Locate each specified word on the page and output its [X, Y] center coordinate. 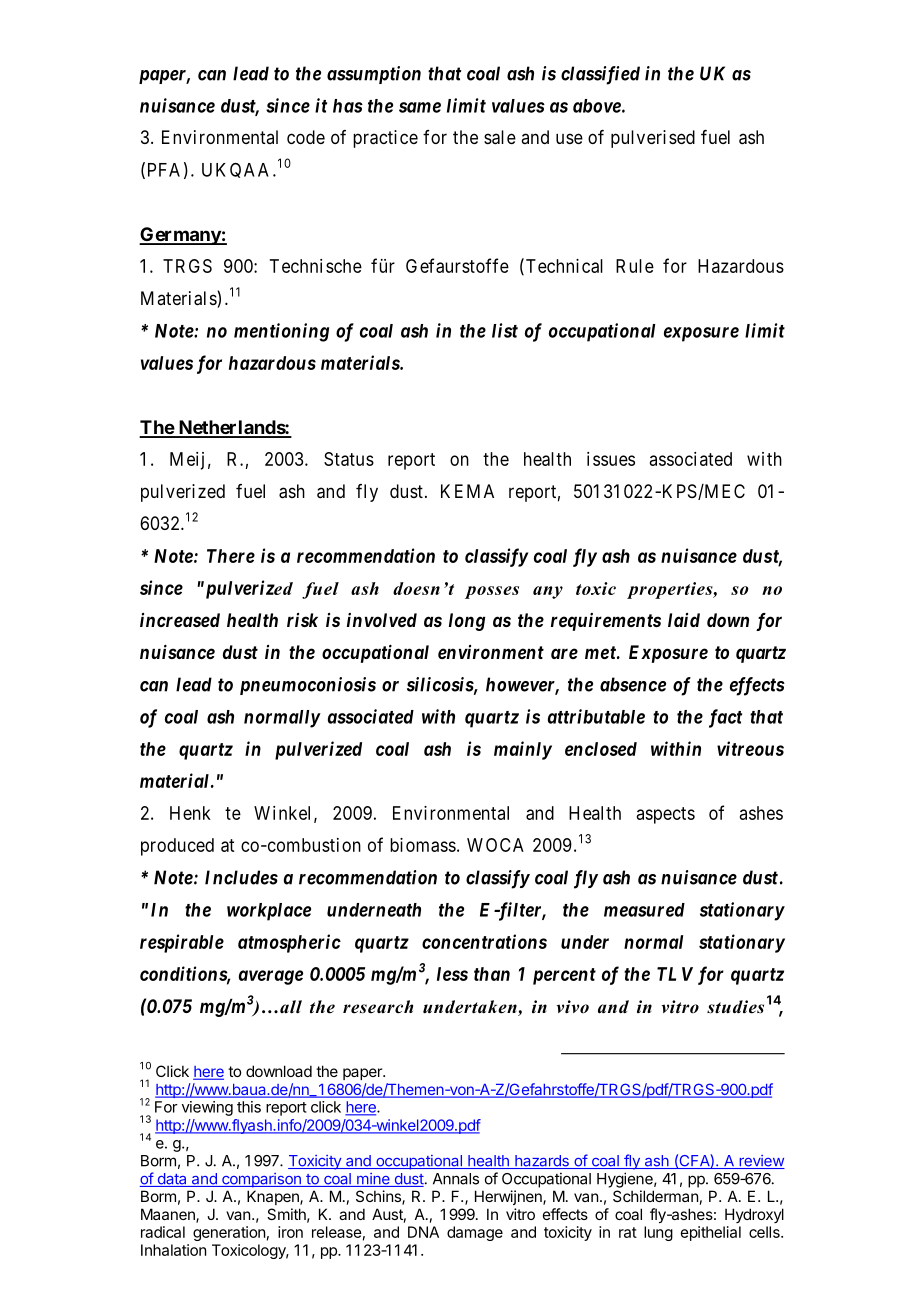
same [420, 107]
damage [475, 1233]
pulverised [653, 139]
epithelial [711, 1233]
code [306, 137]
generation [229, 1233]
